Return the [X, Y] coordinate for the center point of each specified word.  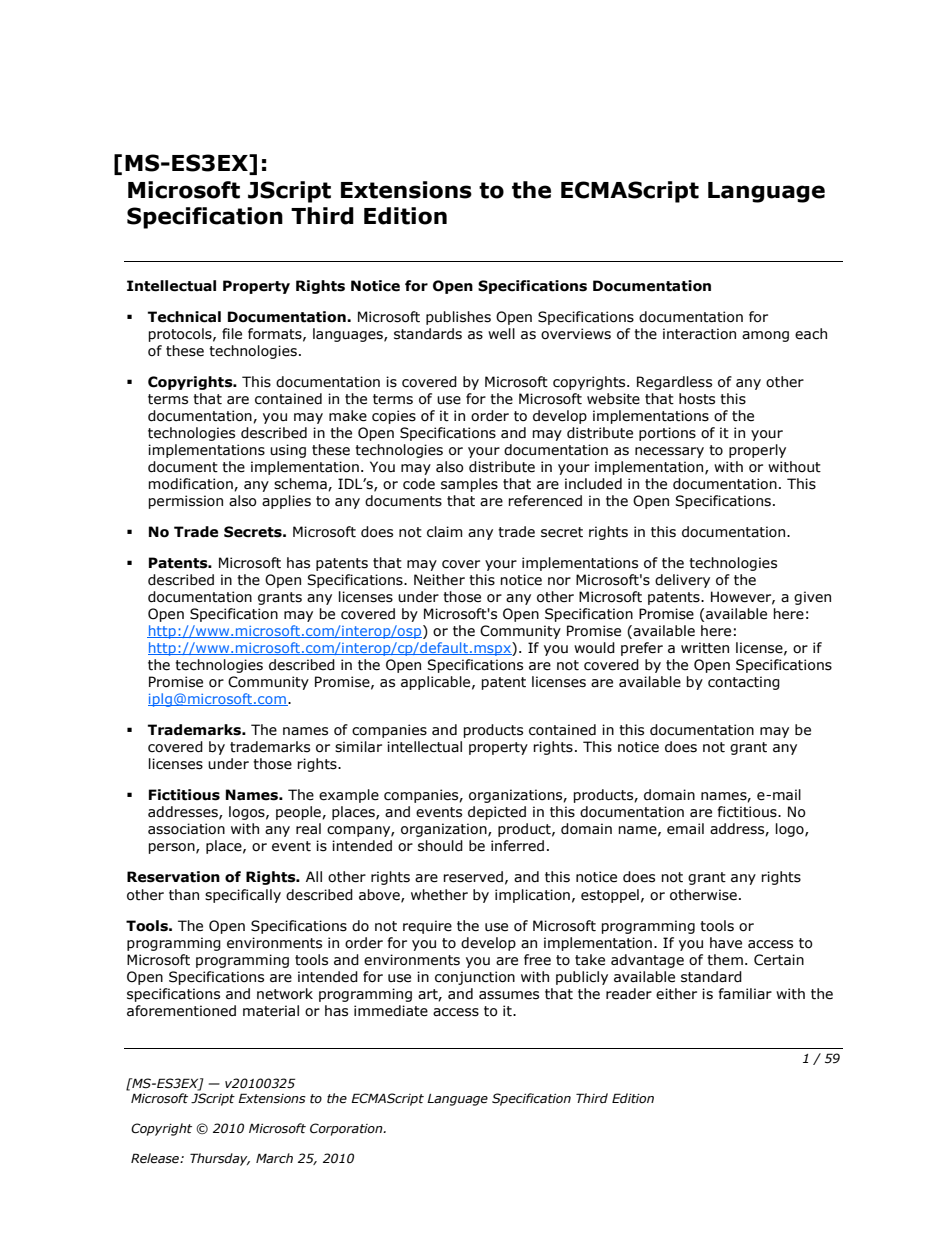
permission [185, 502]
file [232, 334]
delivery [682, 581]
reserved [473, 877]
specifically [243, 896]
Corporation [347, 1129]
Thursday [220, 1159]
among [765, 336]
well [501, 334]
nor [559, 581]
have [726, 943]
